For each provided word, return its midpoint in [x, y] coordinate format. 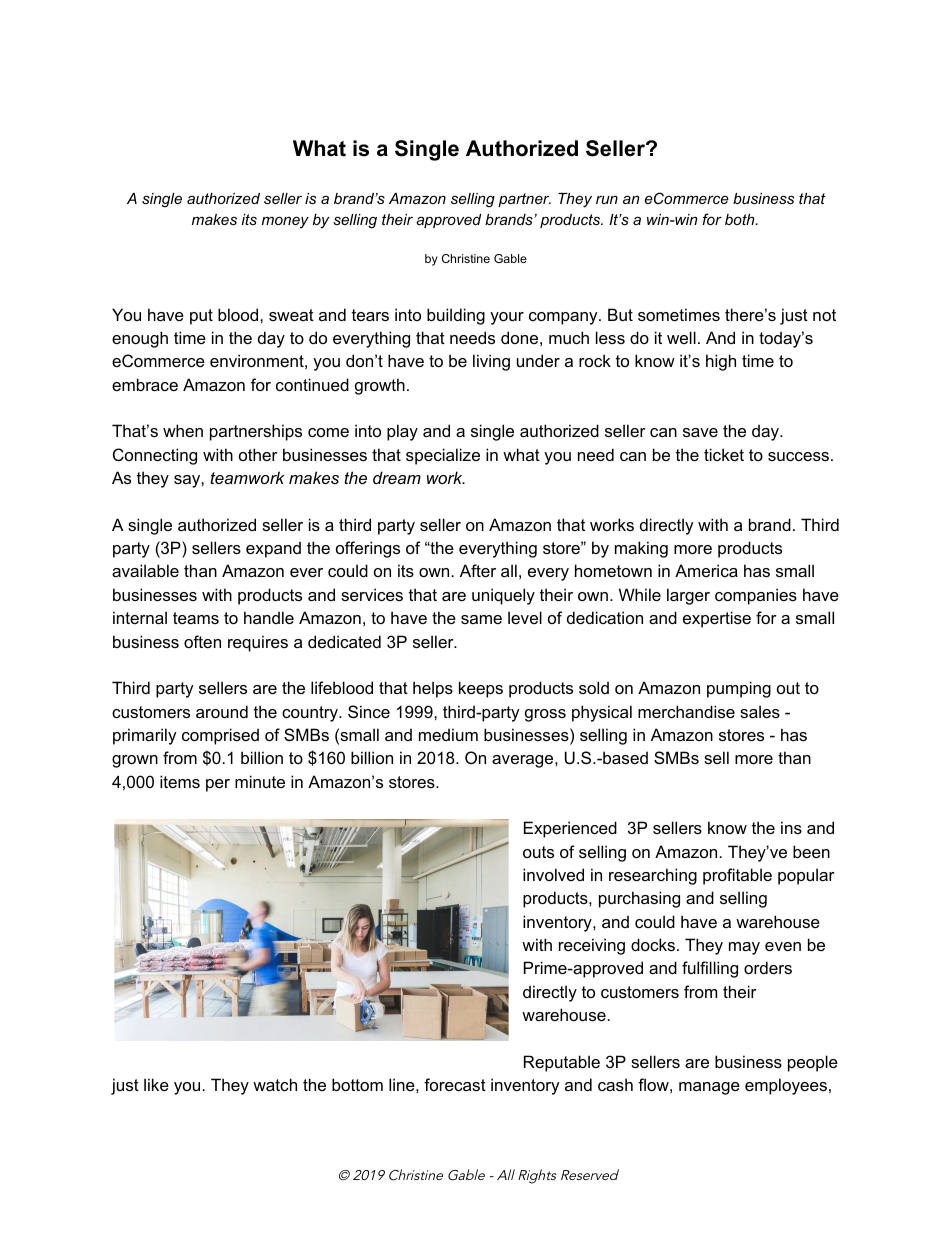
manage [709, 1088]
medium [448, 734]
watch [275, 1084]
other [258, 454]
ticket [724, 454]
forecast [455, 1084]
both [741, 219]
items [180, 781]
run [607, 199]
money [285, 222]
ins [791, 827]
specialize [443, 456]
